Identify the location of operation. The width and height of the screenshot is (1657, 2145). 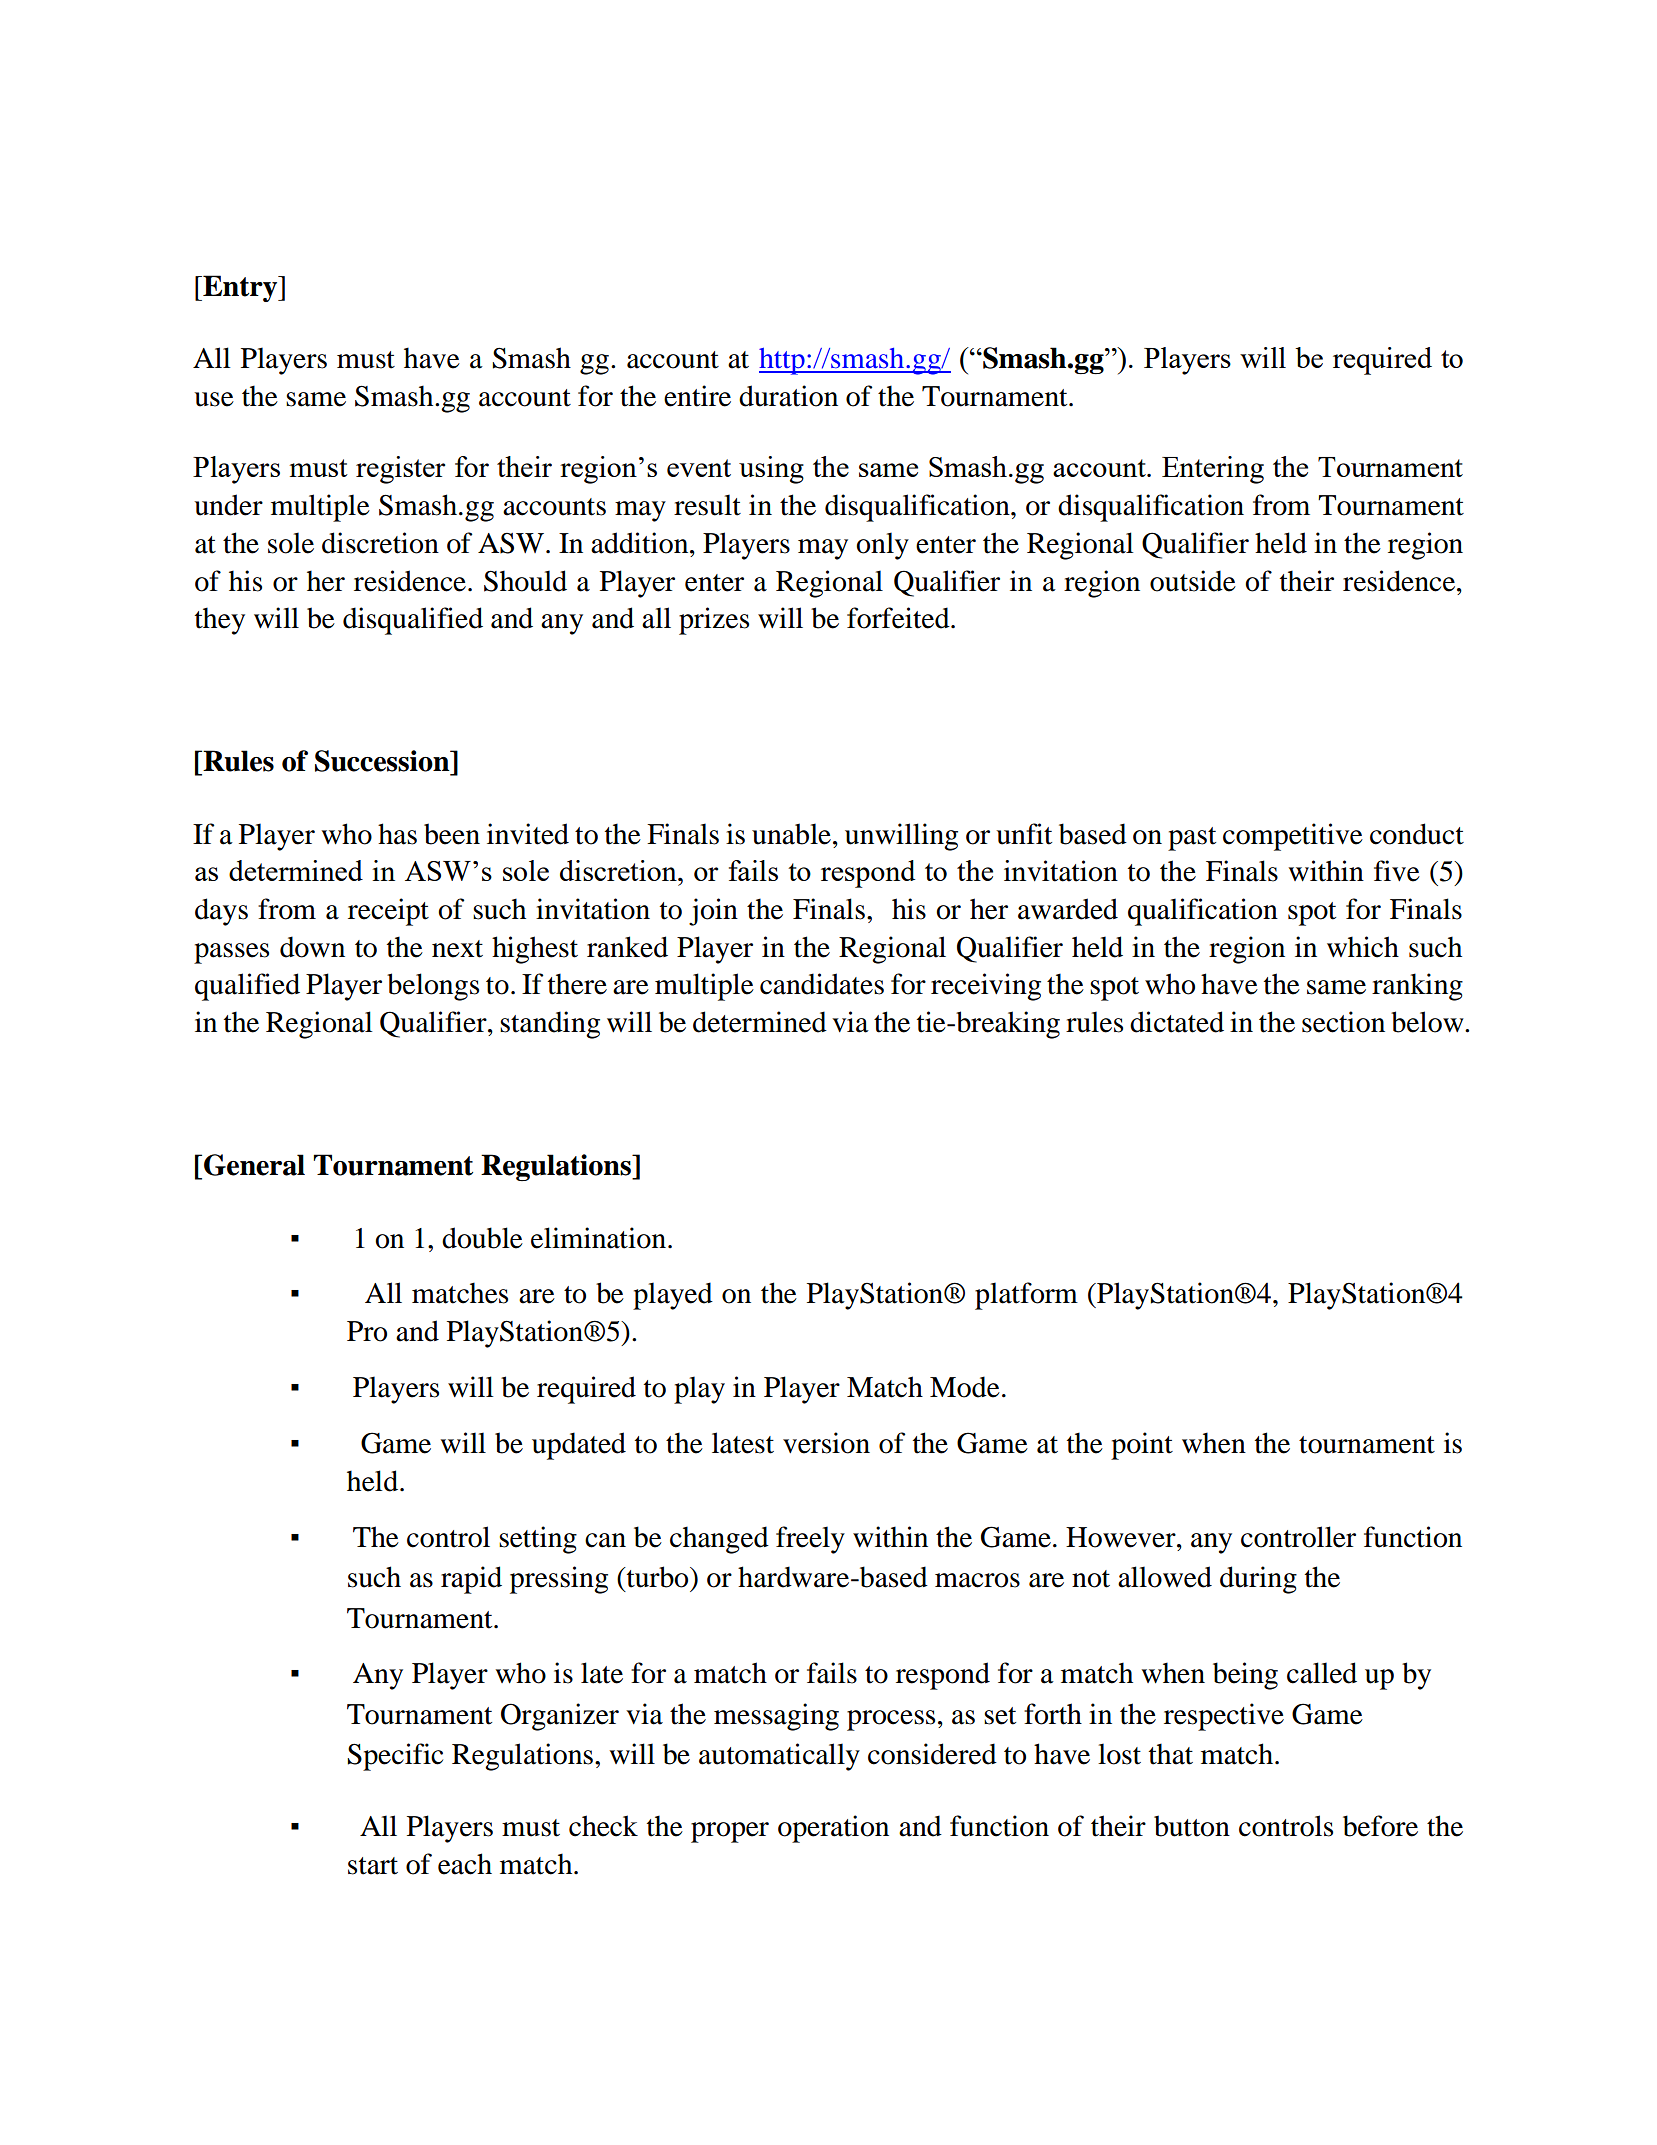
(833, 1829).
